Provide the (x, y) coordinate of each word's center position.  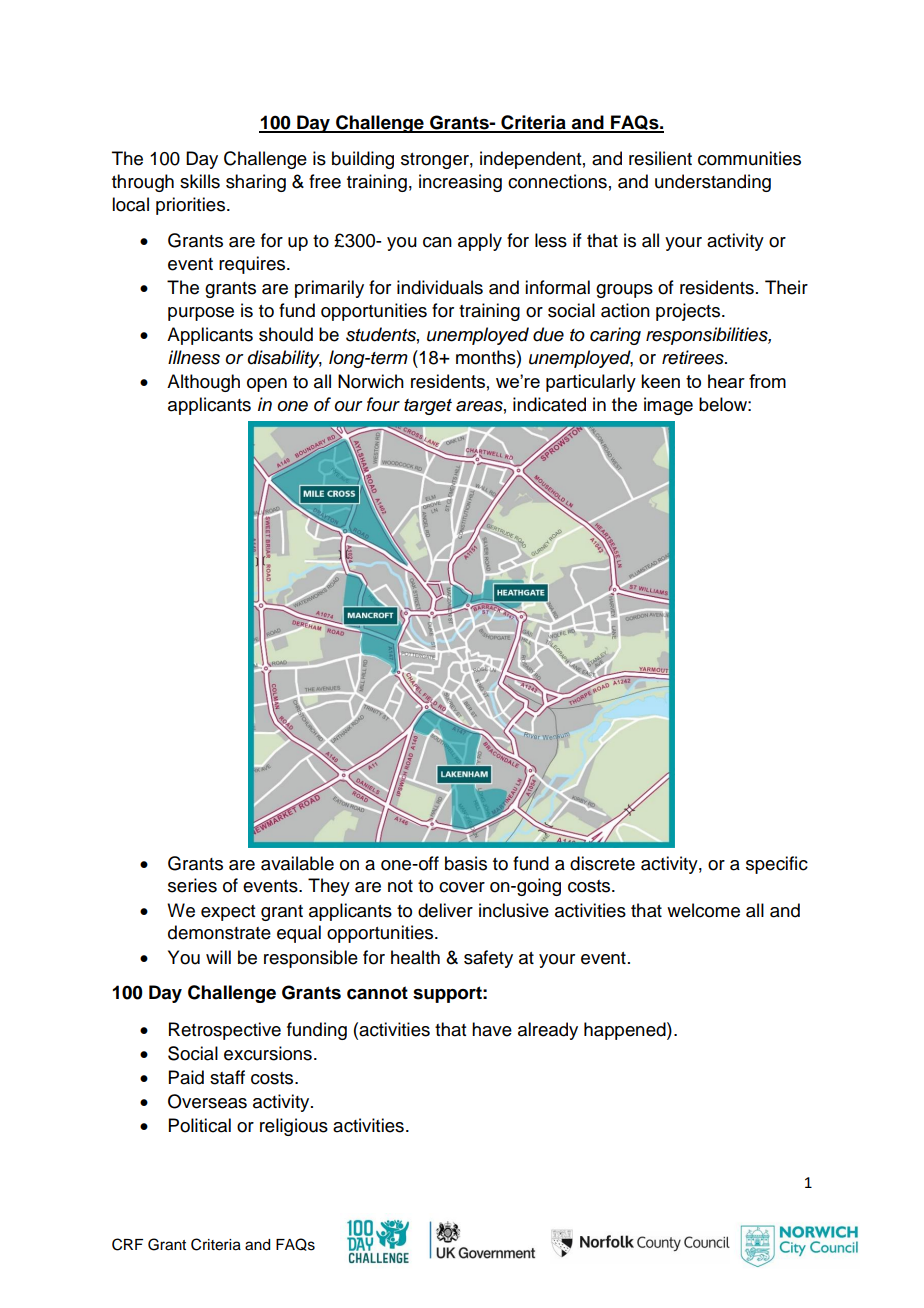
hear (726, 381)
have (492, 1029)
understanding (713, 183)
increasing (460, 183)
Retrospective (225, 1031)
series (192, 885)
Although (203, 383)
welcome (703, 910)
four (383, 404)
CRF (127, 1244)
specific (777, 865)
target (428, 407)
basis (466, 863)
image (668, 406)
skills (200, 181)
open (267, 385)
